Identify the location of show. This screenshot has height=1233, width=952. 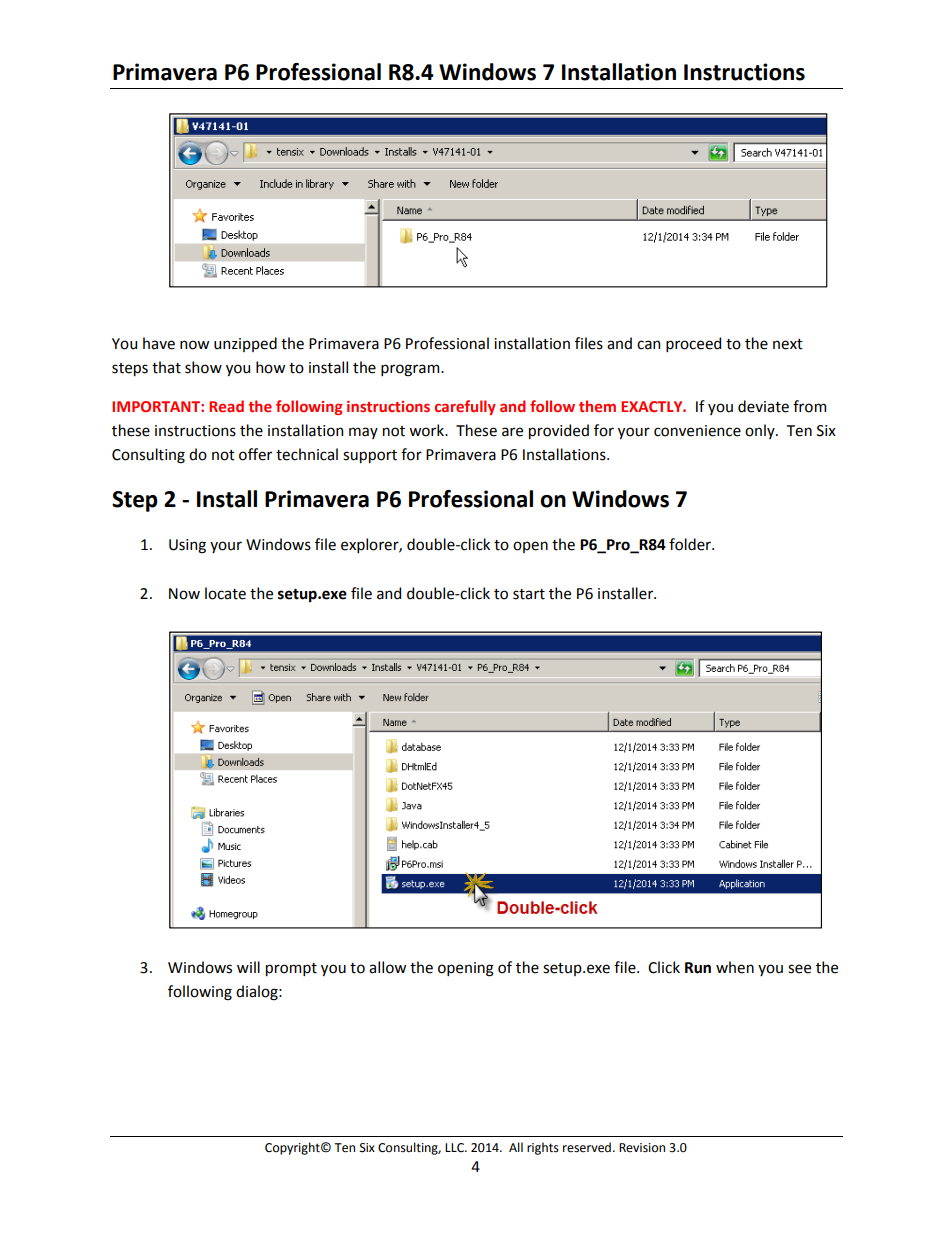
(203, 367).
